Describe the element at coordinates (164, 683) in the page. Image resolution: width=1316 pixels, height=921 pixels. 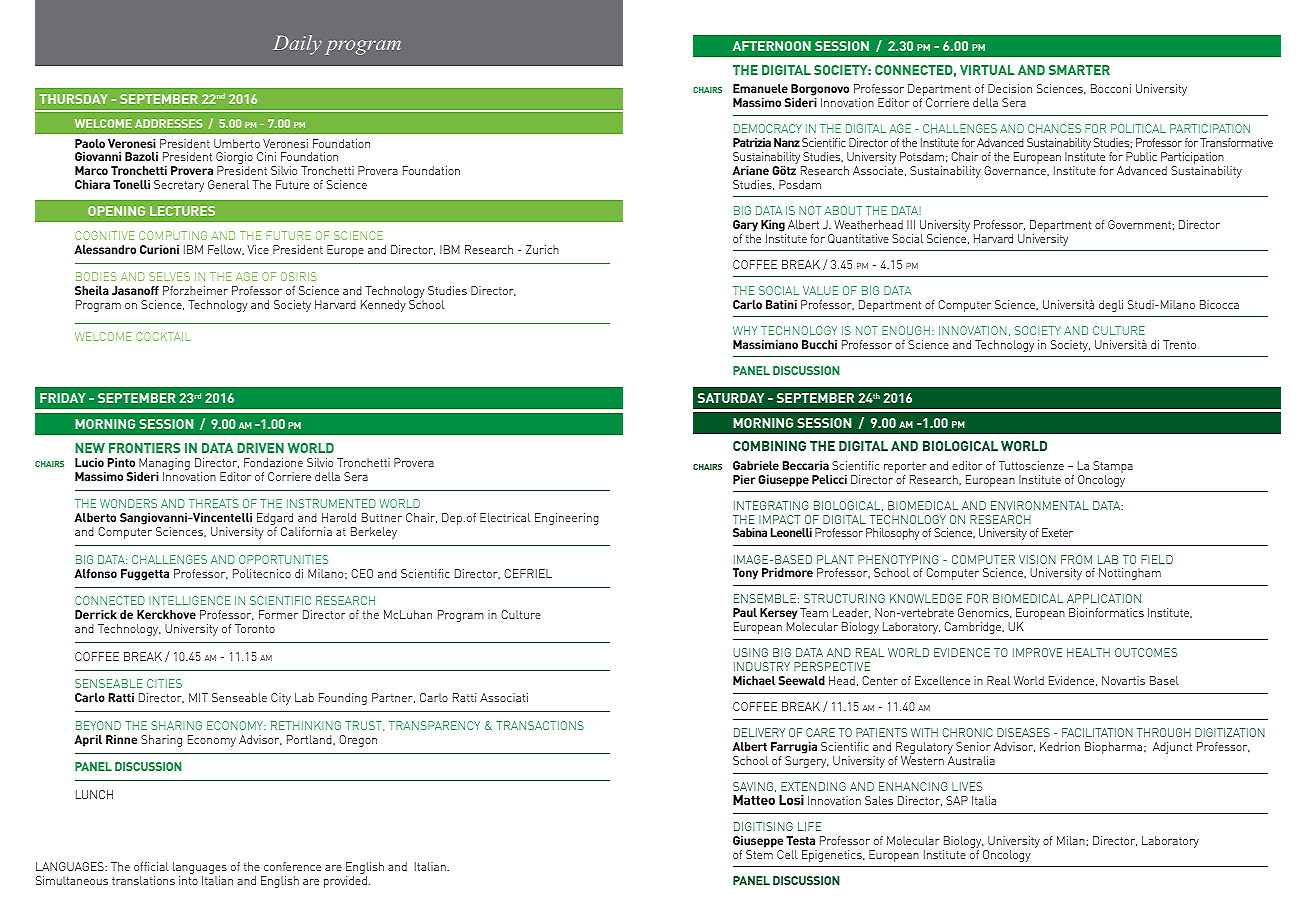
I see `Cities` at that location.
